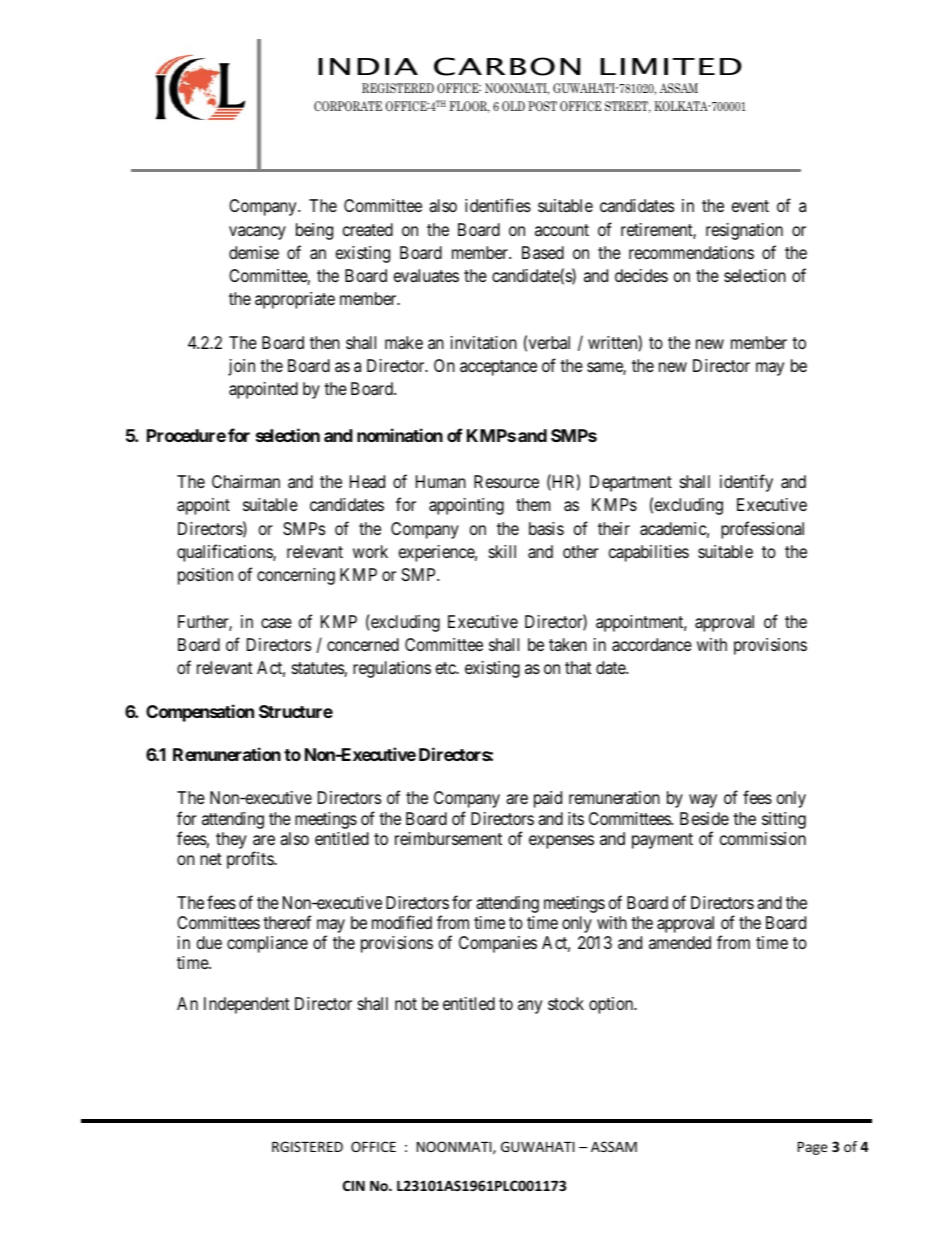 Image resolution: width=952 pixels, height=1233 pixels. What do you see at coordinates (231, 840) in the document?
I see `they` at bounding box center [231, 840].
